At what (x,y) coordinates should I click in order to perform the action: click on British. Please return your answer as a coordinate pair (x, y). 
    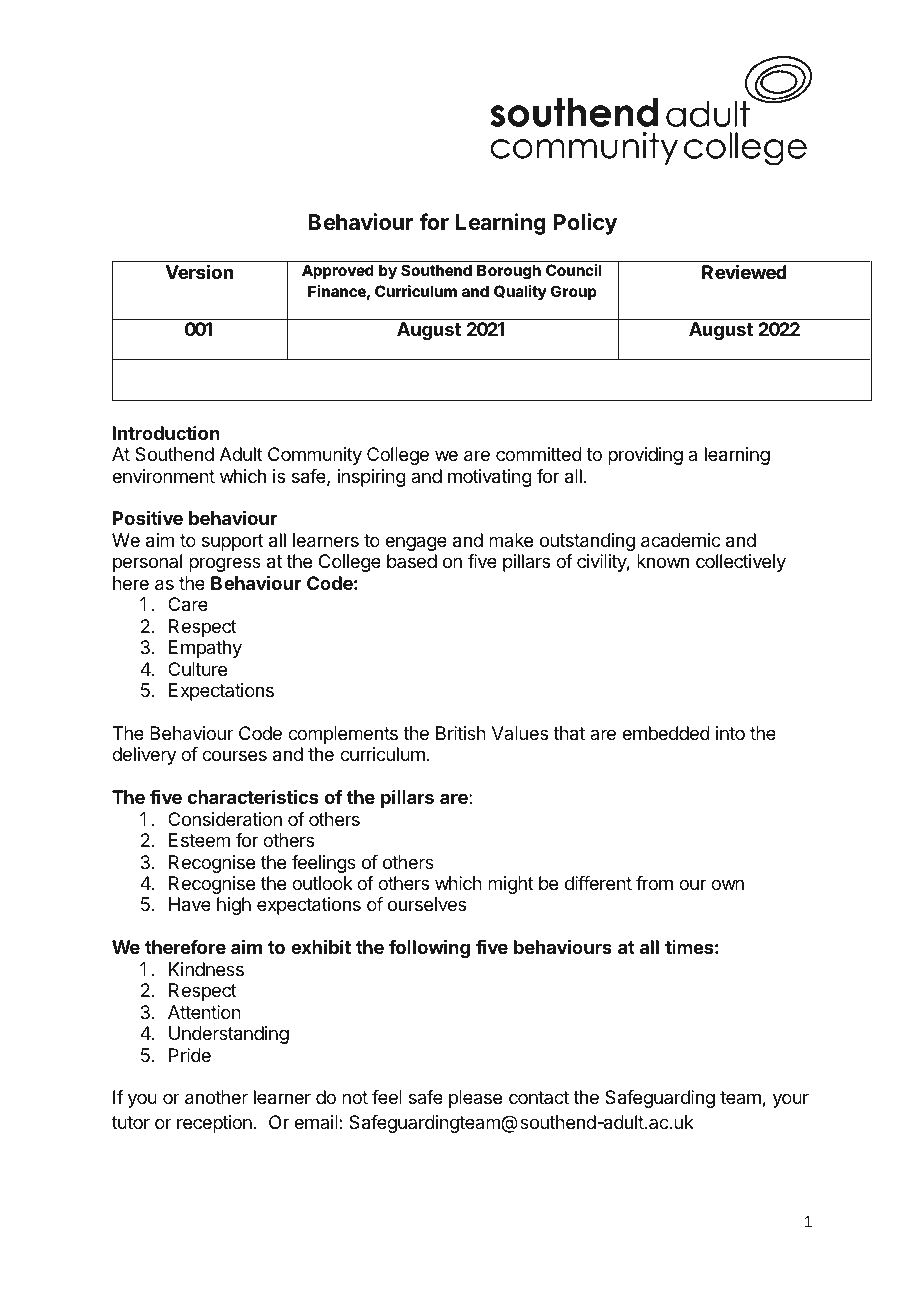
    Looking at the image, I should click on (461, 733).
